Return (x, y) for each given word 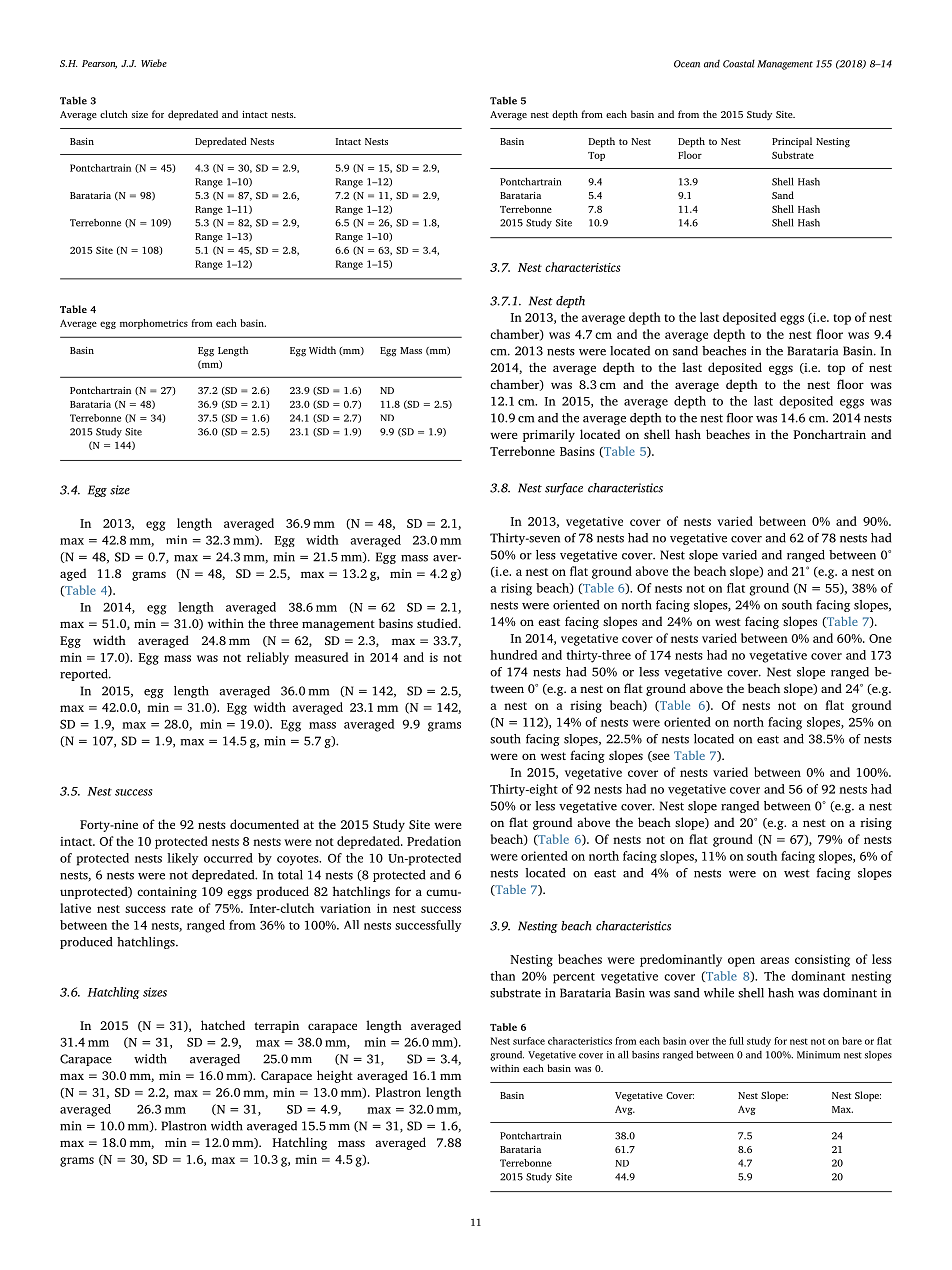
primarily (549, 435)
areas (775, 960)
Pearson (99, 64)
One (880, 638)
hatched (223, 1025)
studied (438, 623)
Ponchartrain (829, 434)
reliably (268, 658)
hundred (513, 655)
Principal (792, 142)
